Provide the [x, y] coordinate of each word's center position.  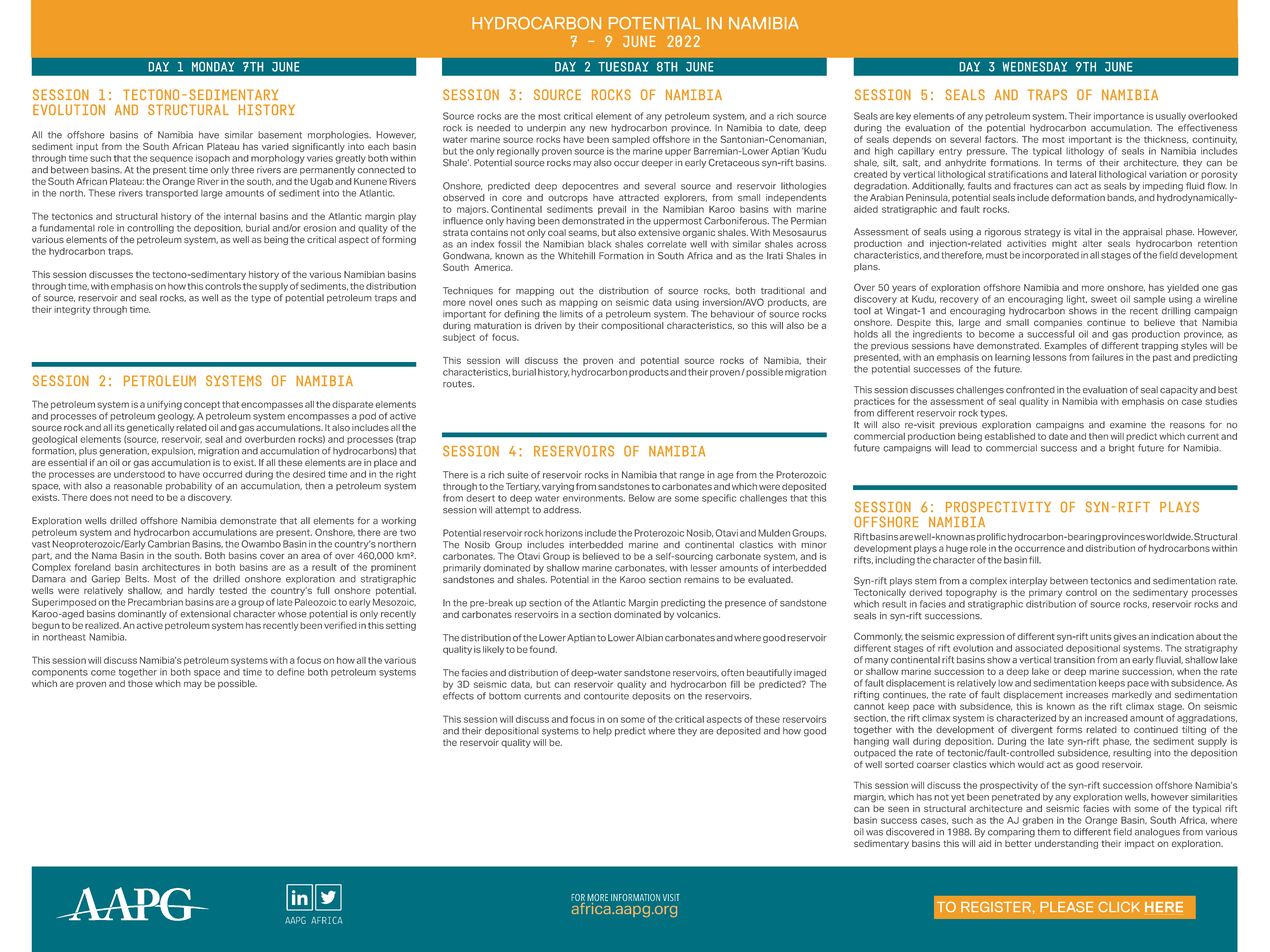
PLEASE [1066, 907]
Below [642, 498]
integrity [72, 310]
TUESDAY [623, 67]
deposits [651, 696]
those [140, 684]
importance [1119, 117]
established [1010, 436]
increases [1087, 695]
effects [458, 696]
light [1077, 300]
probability [189, 486]
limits [571, 314]
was [874, 833]
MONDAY [213, 67]
